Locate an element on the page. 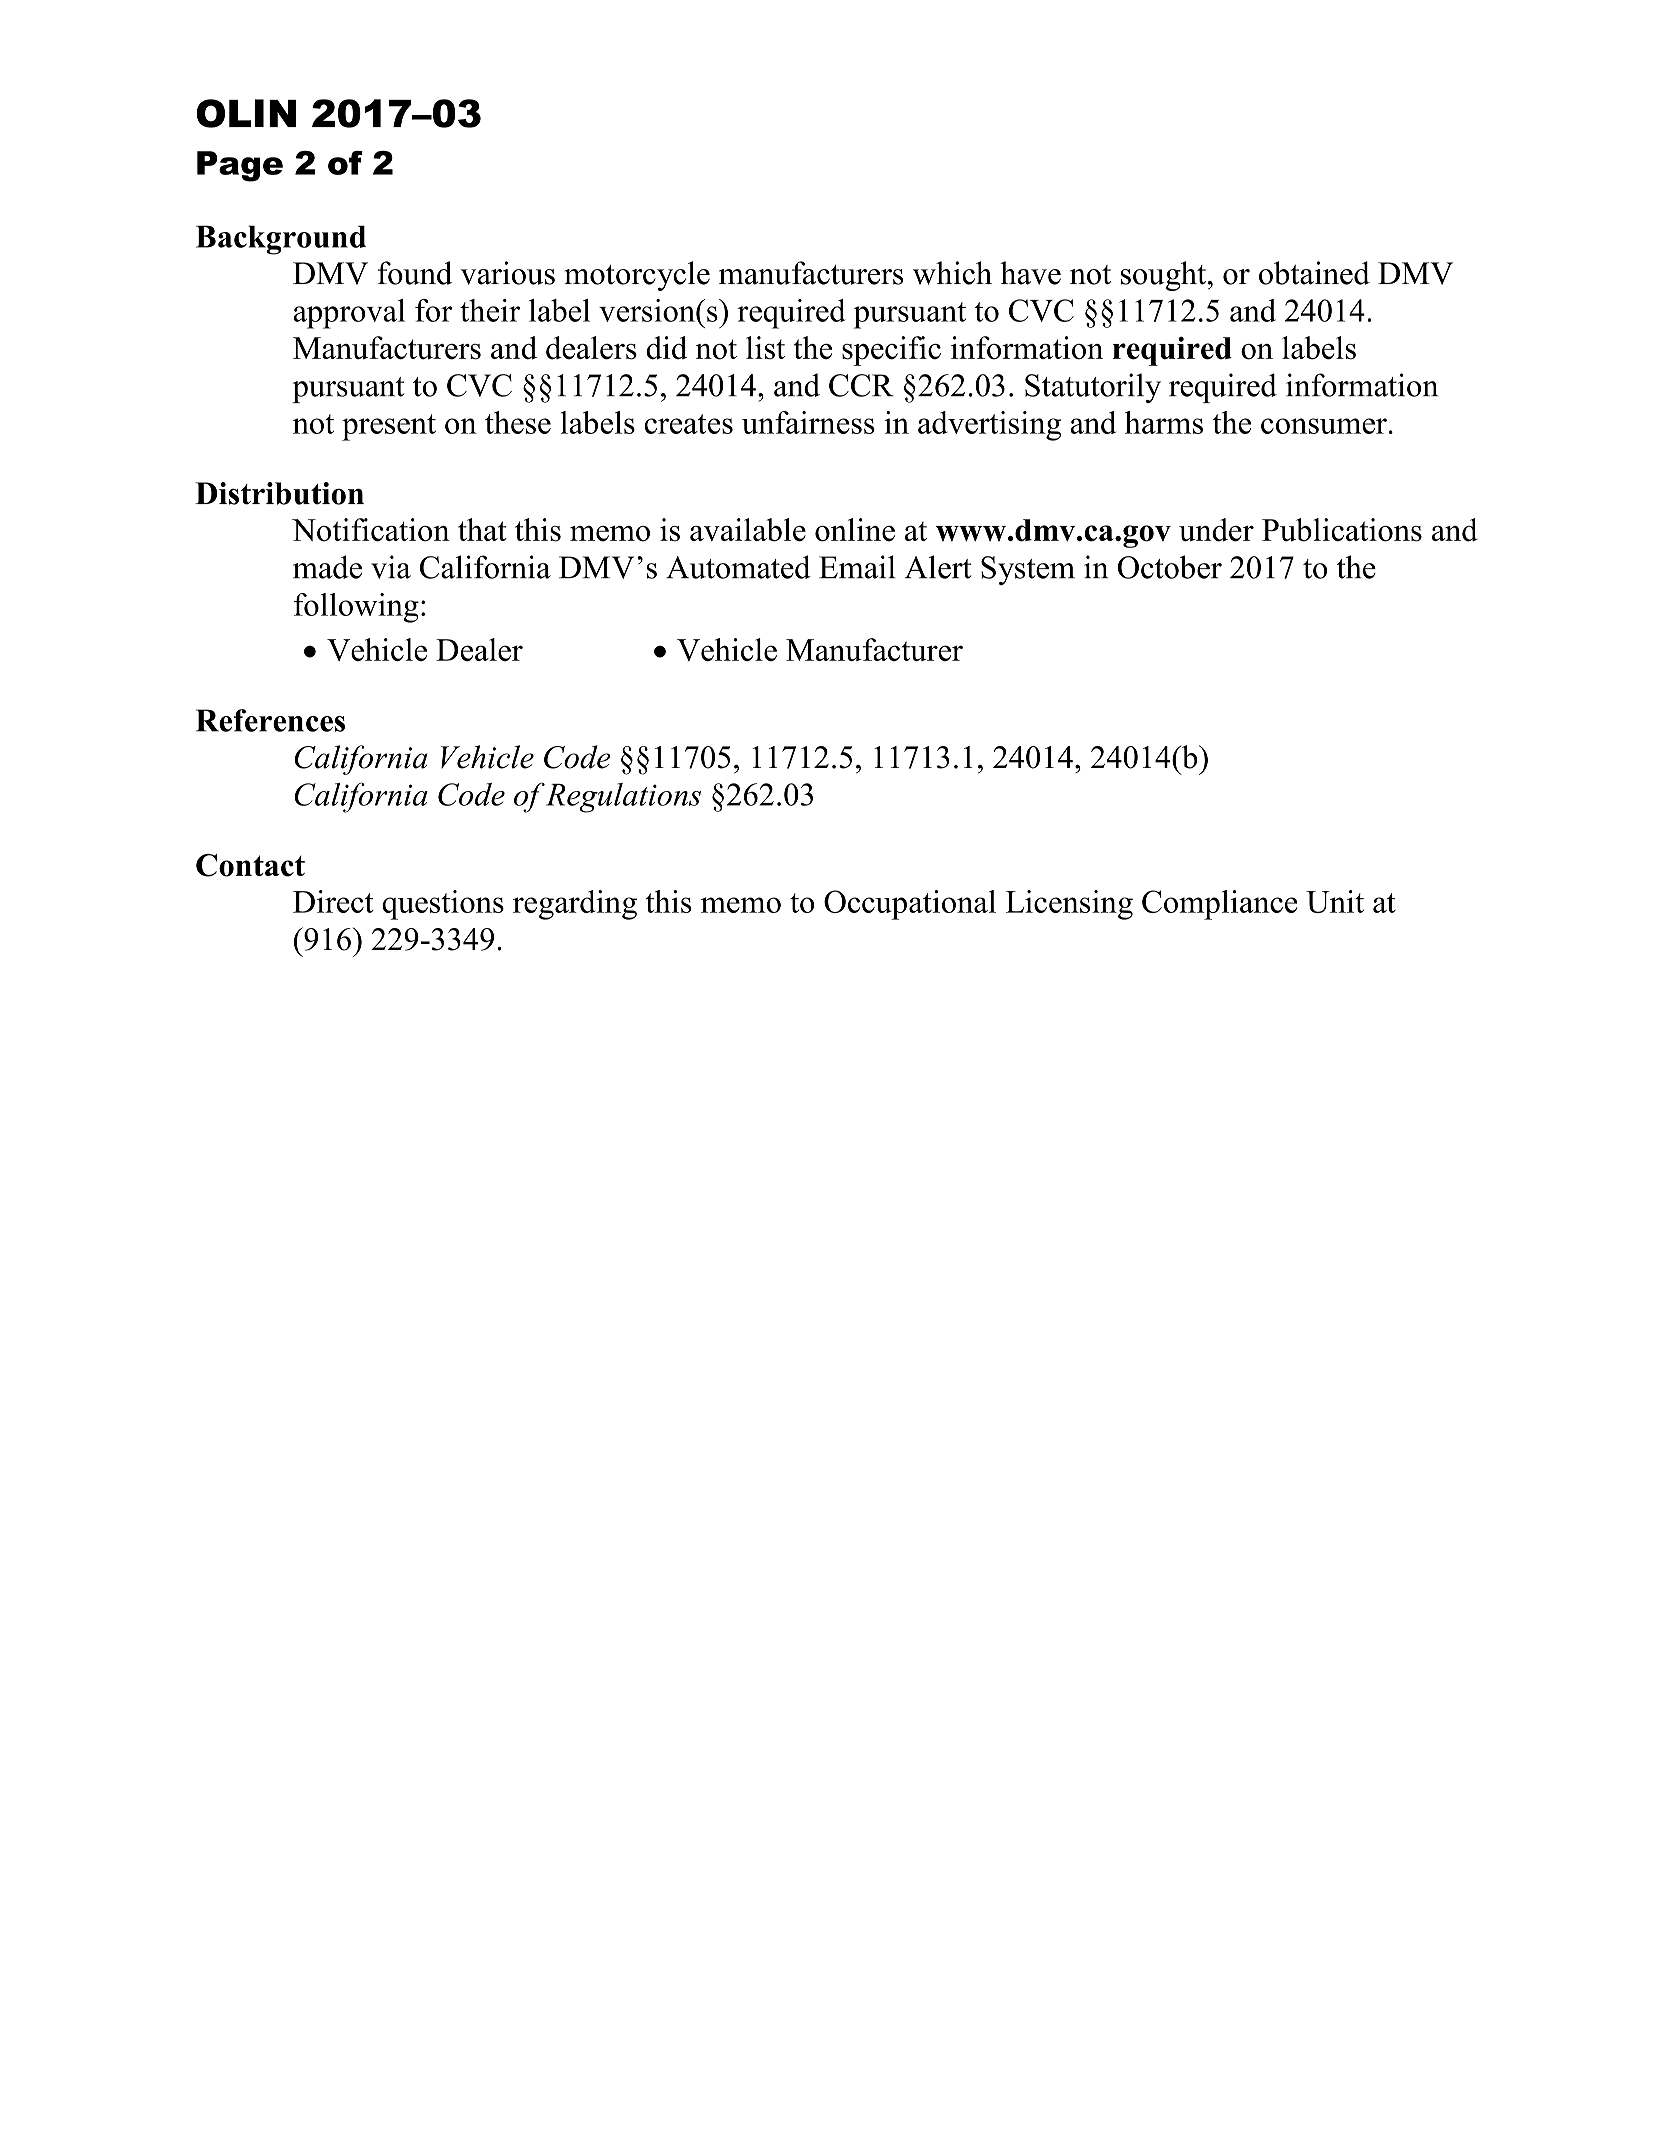  Direct is located at coordinates (333, 901).
